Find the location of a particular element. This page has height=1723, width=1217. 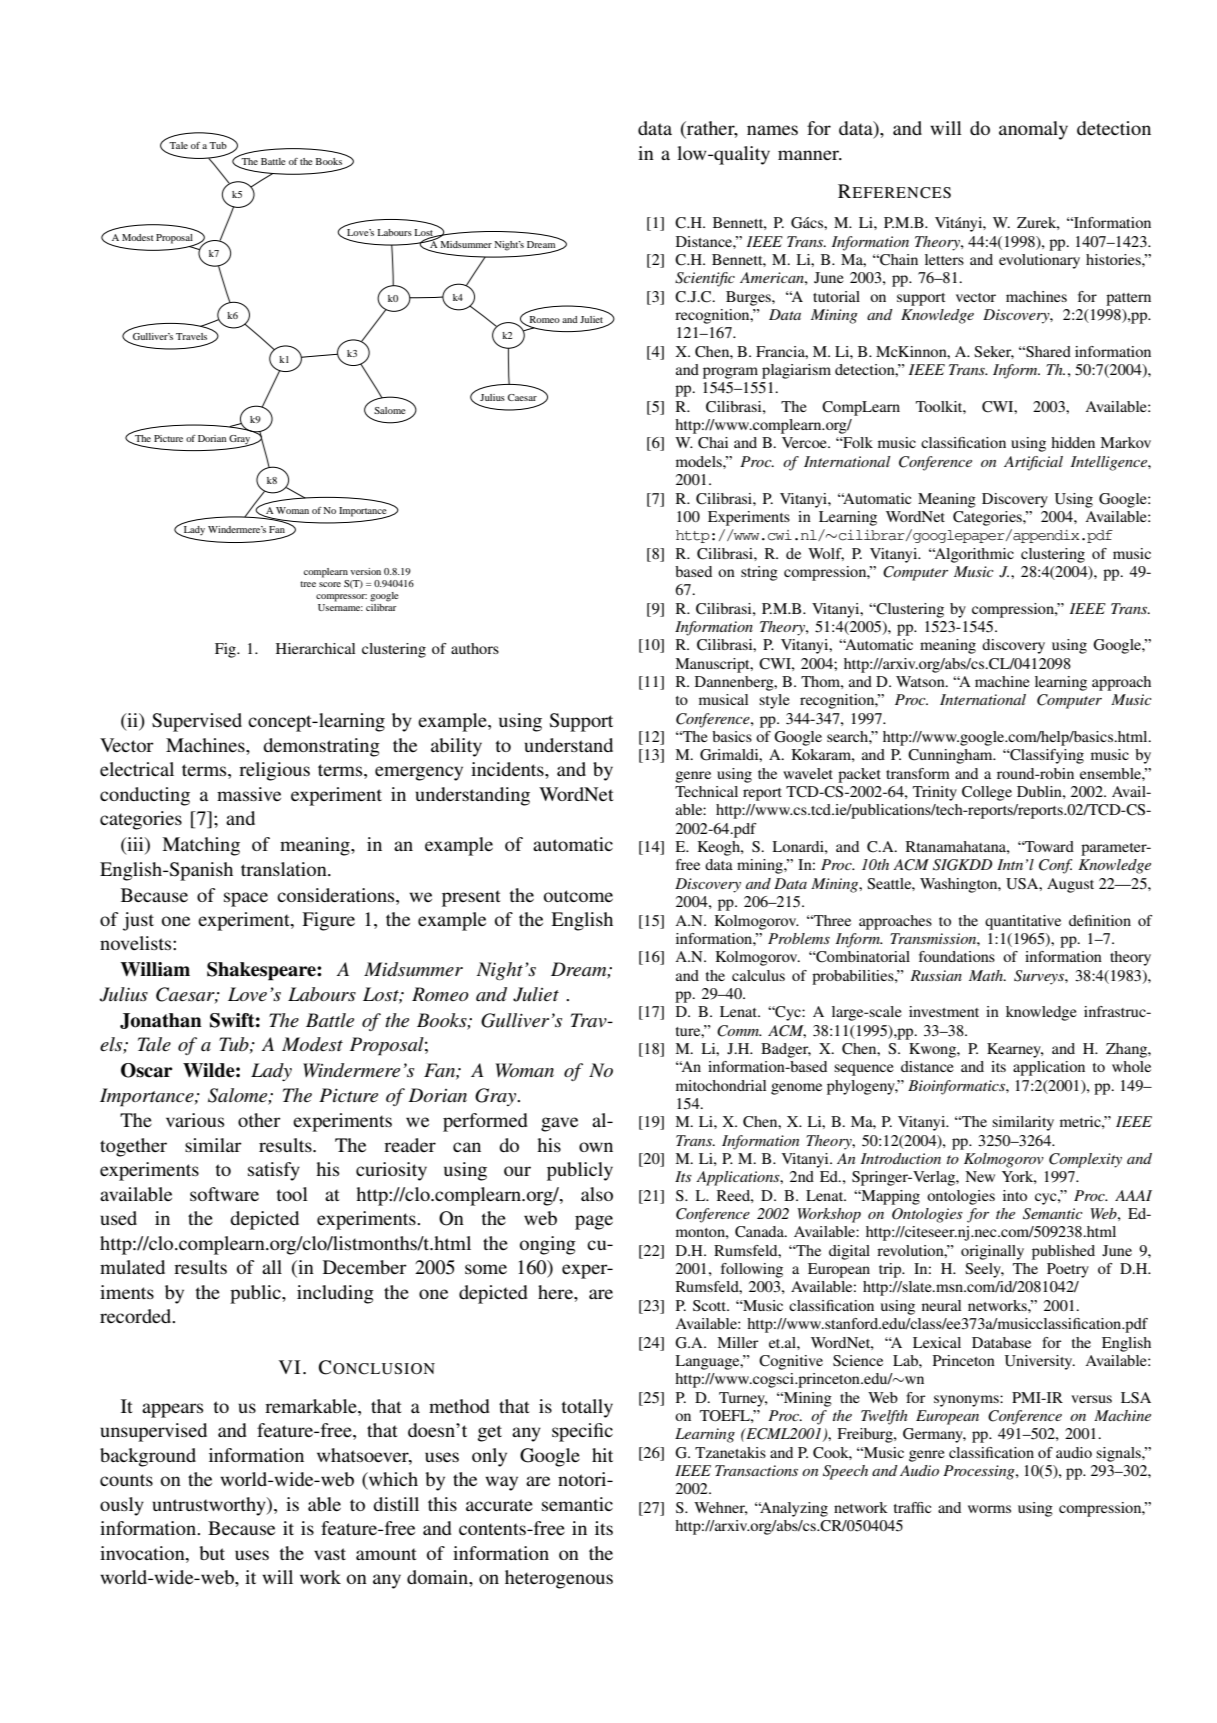

anomaly is located at coordinates (1033, 130).
